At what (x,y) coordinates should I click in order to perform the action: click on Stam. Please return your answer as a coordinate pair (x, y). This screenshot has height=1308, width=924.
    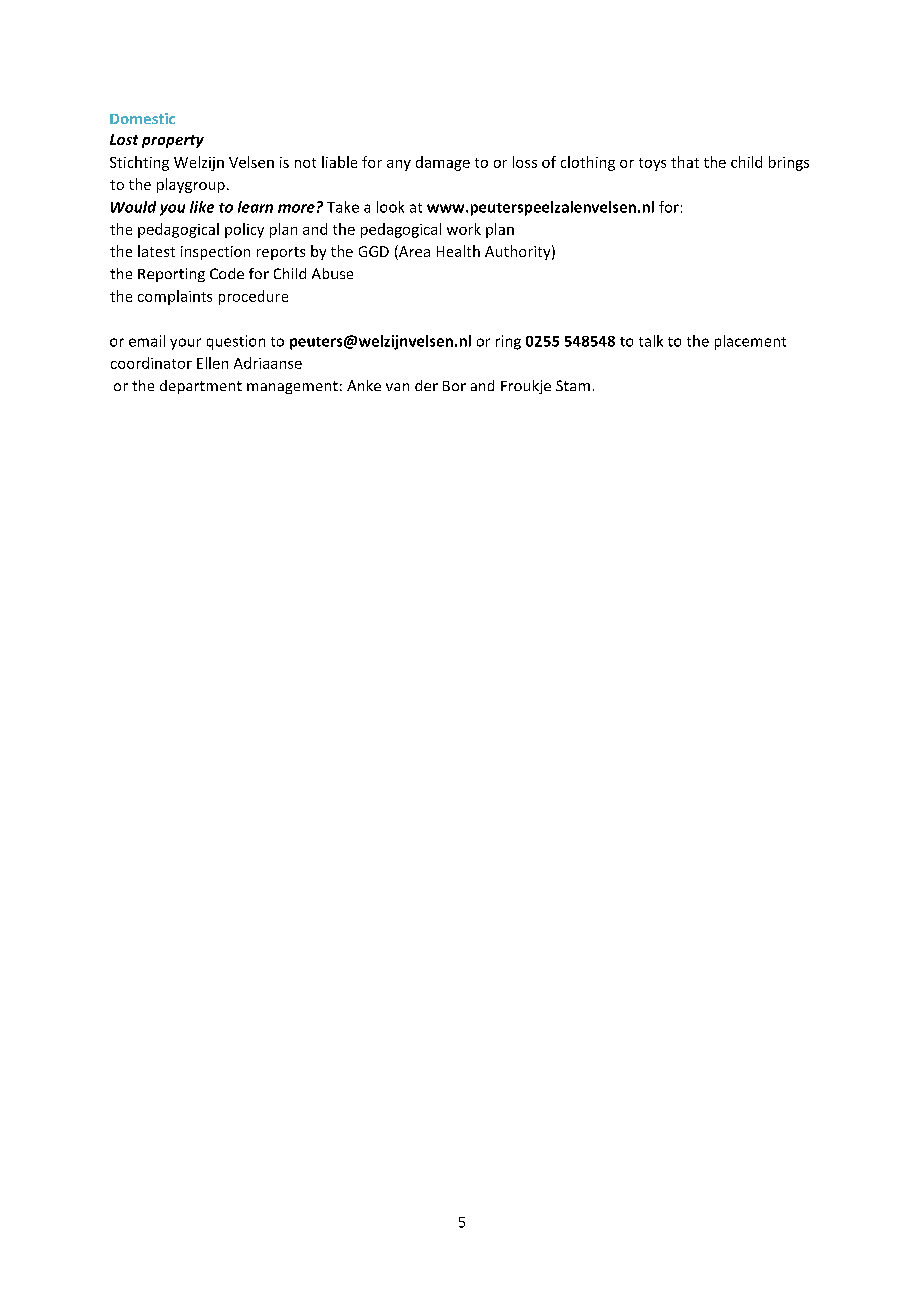
    Looking at the image, I should click on (573, 385).
